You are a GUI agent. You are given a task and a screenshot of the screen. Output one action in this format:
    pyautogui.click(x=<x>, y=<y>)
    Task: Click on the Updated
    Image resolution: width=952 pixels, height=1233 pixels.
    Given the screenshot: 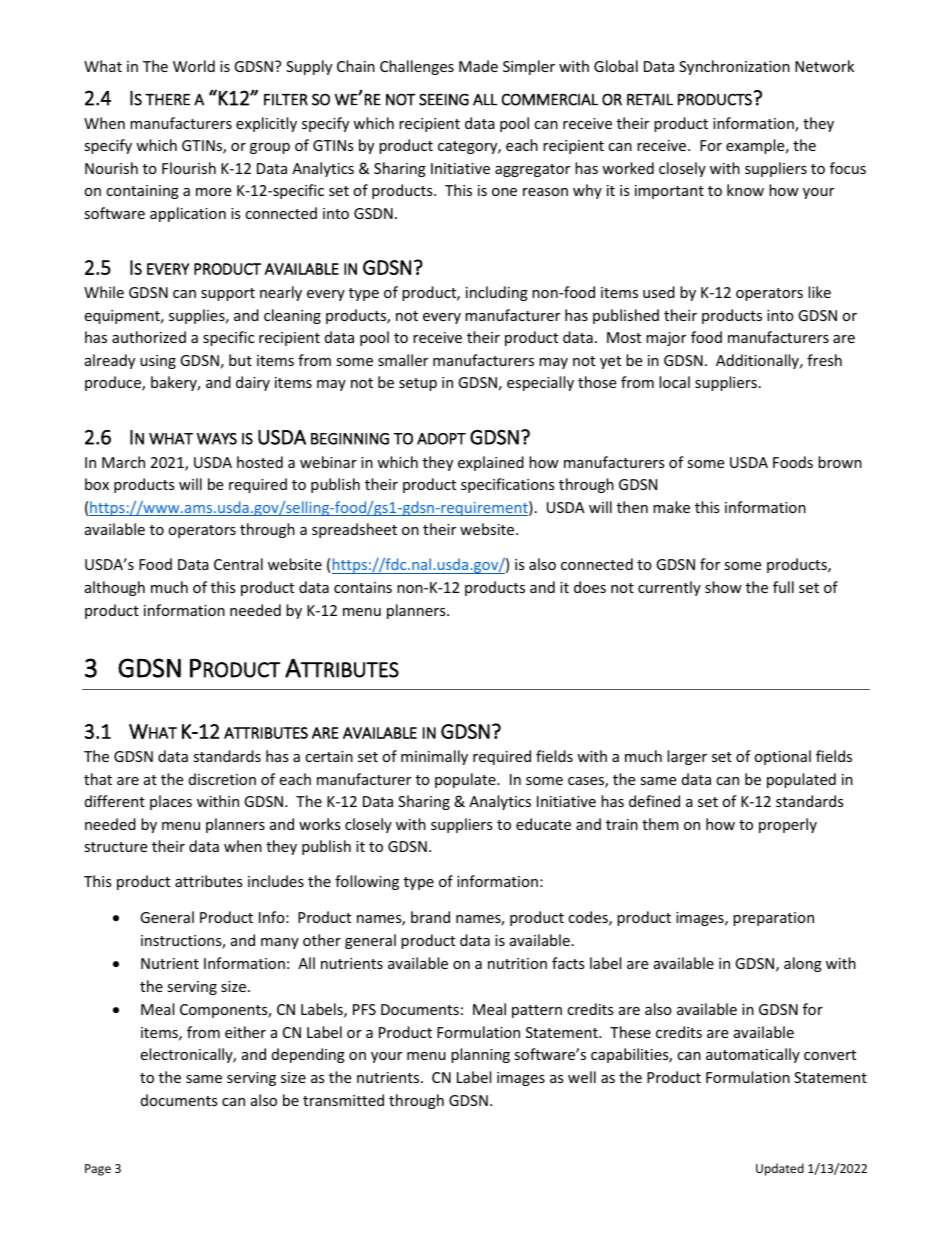 What is the action you would take?
    pyautogui.click(x=780, y=1169)
